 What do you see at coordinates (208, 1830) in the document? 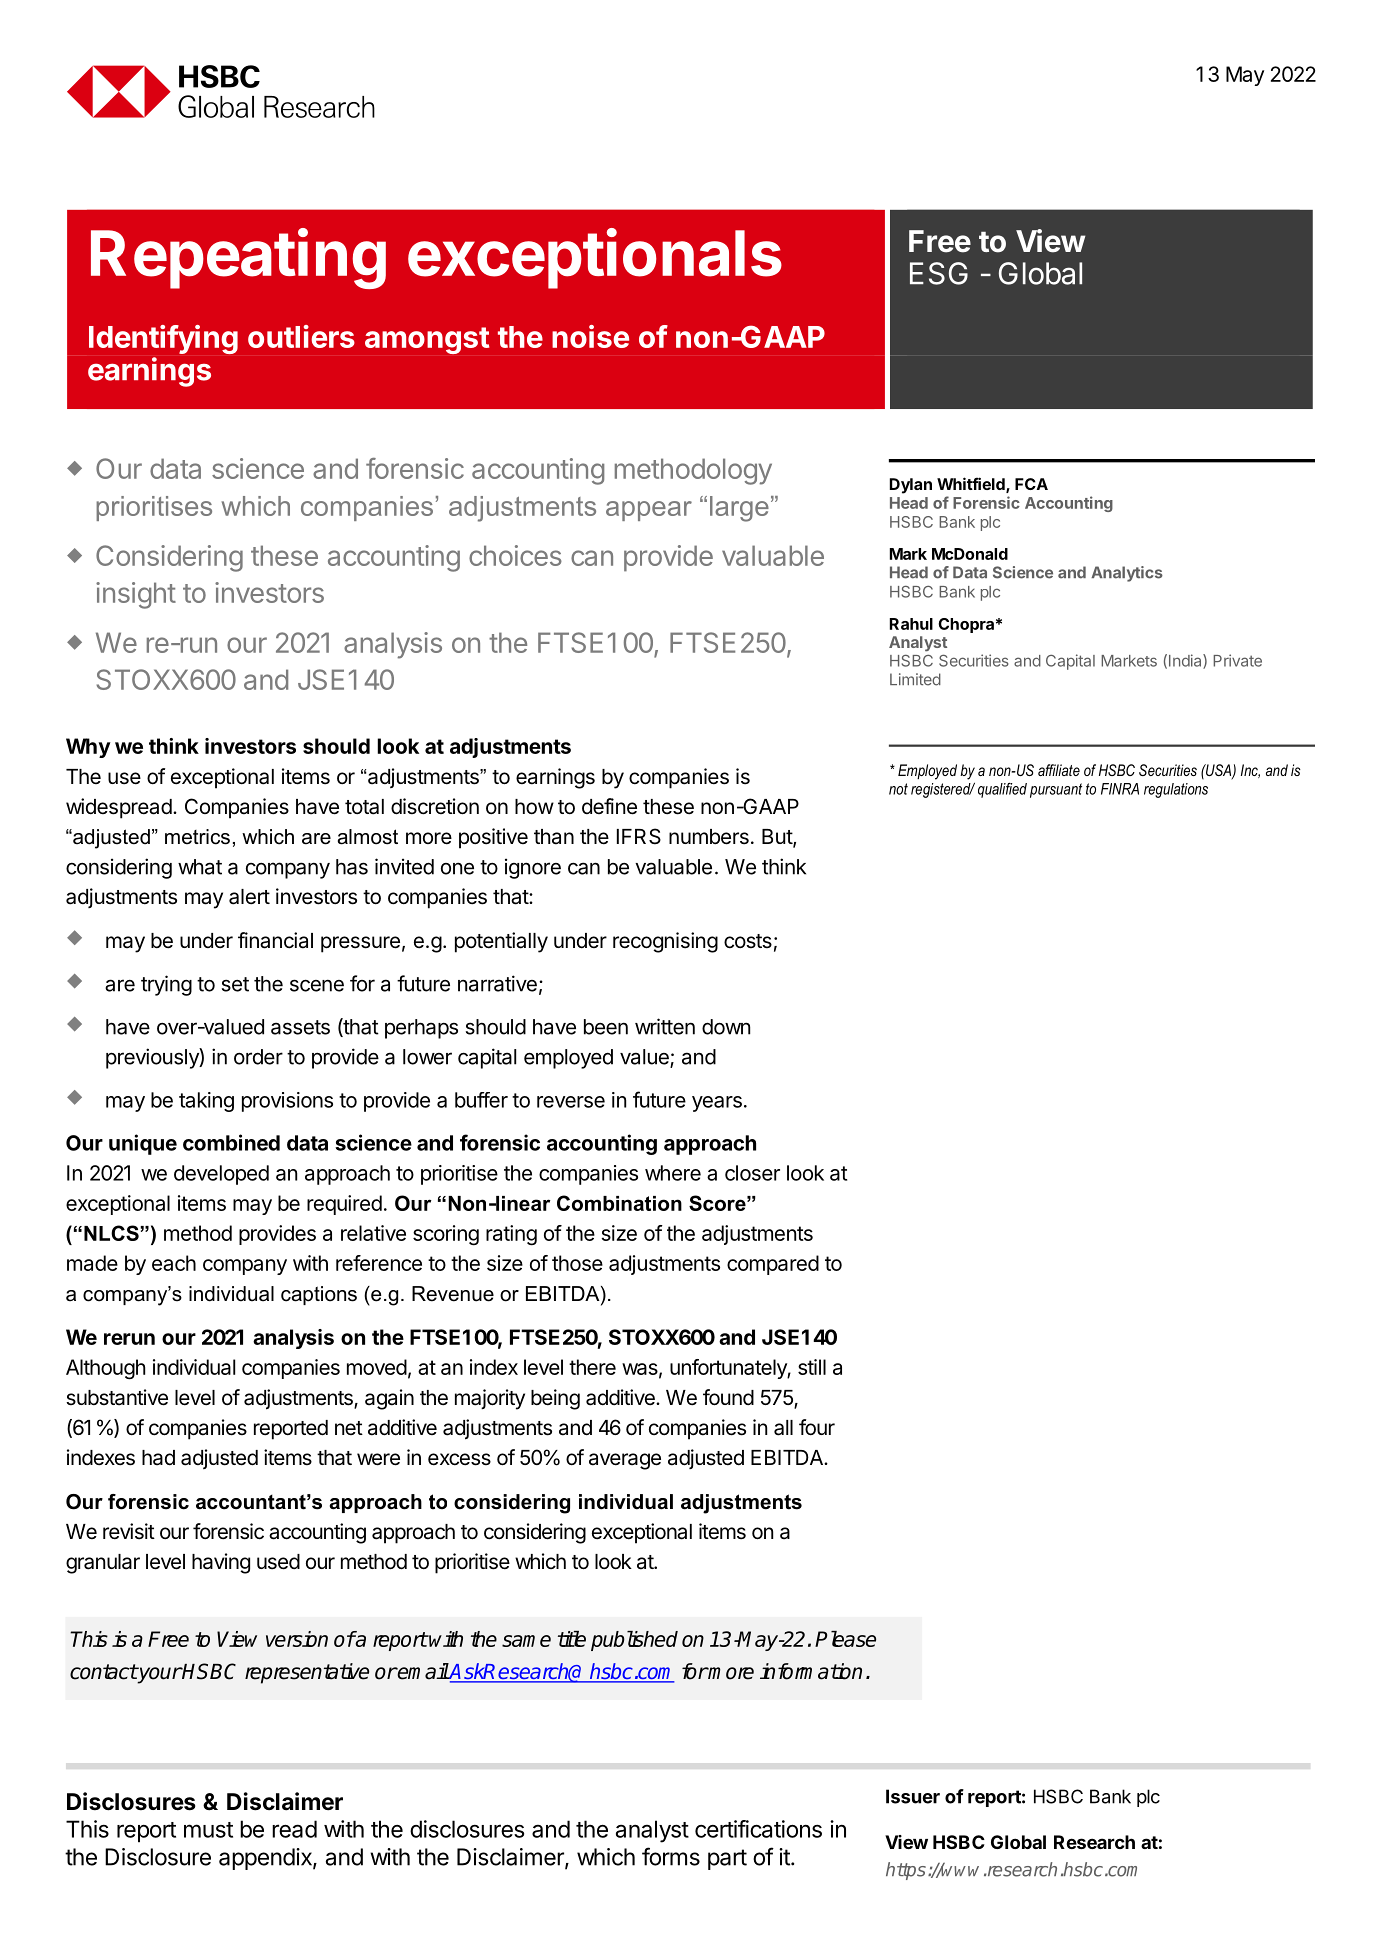
I see `must` at bounding box center [208, 1830].
